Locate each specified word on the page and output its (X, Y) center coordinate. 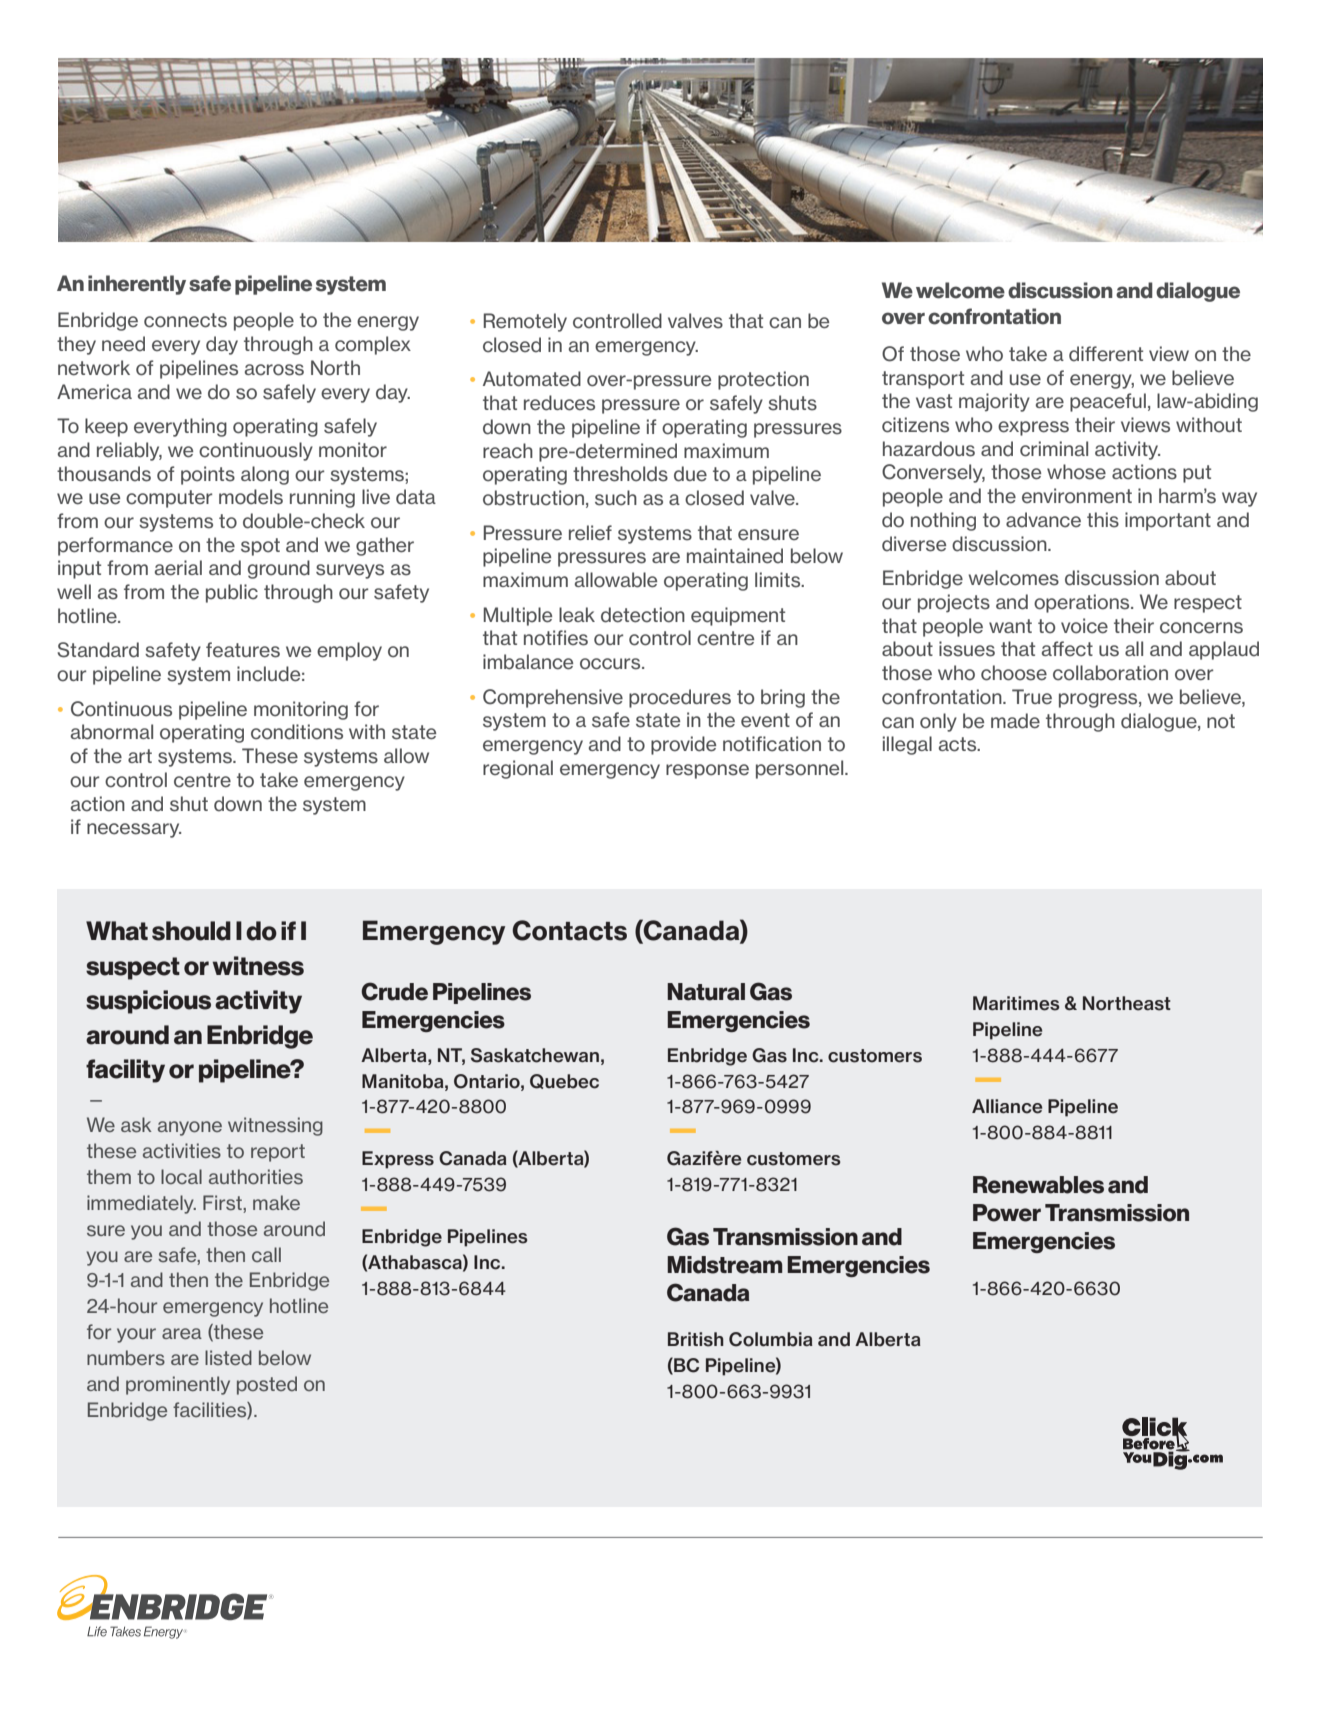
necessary (134, 830)
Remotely (525, 322)
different (1106, 354)
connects (185, 320)
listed (228, 1358)
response (707, 771)
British (696, 1339)
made (1015, 721)
